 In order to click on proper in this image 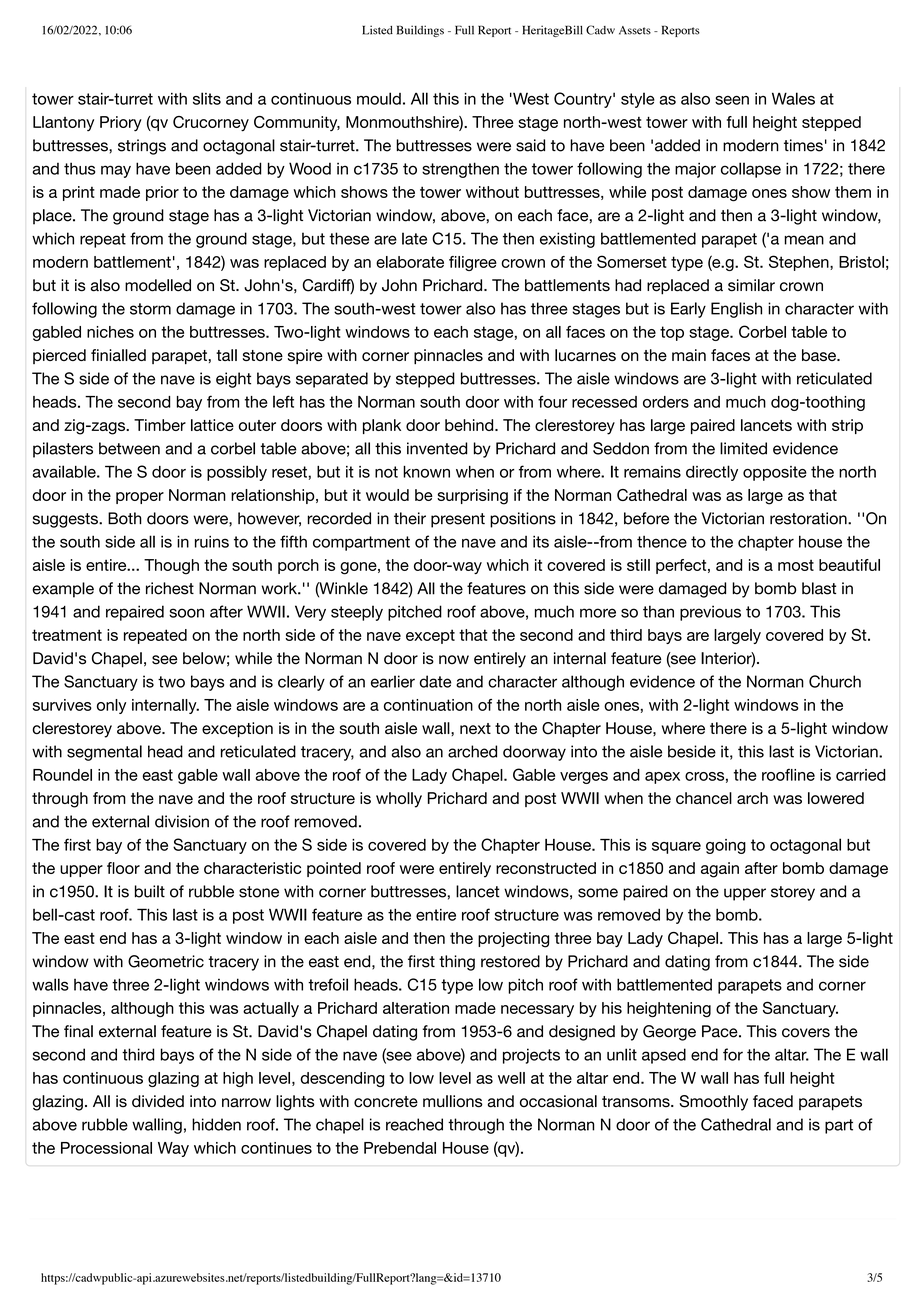, I will do `click(140, 498)`.
